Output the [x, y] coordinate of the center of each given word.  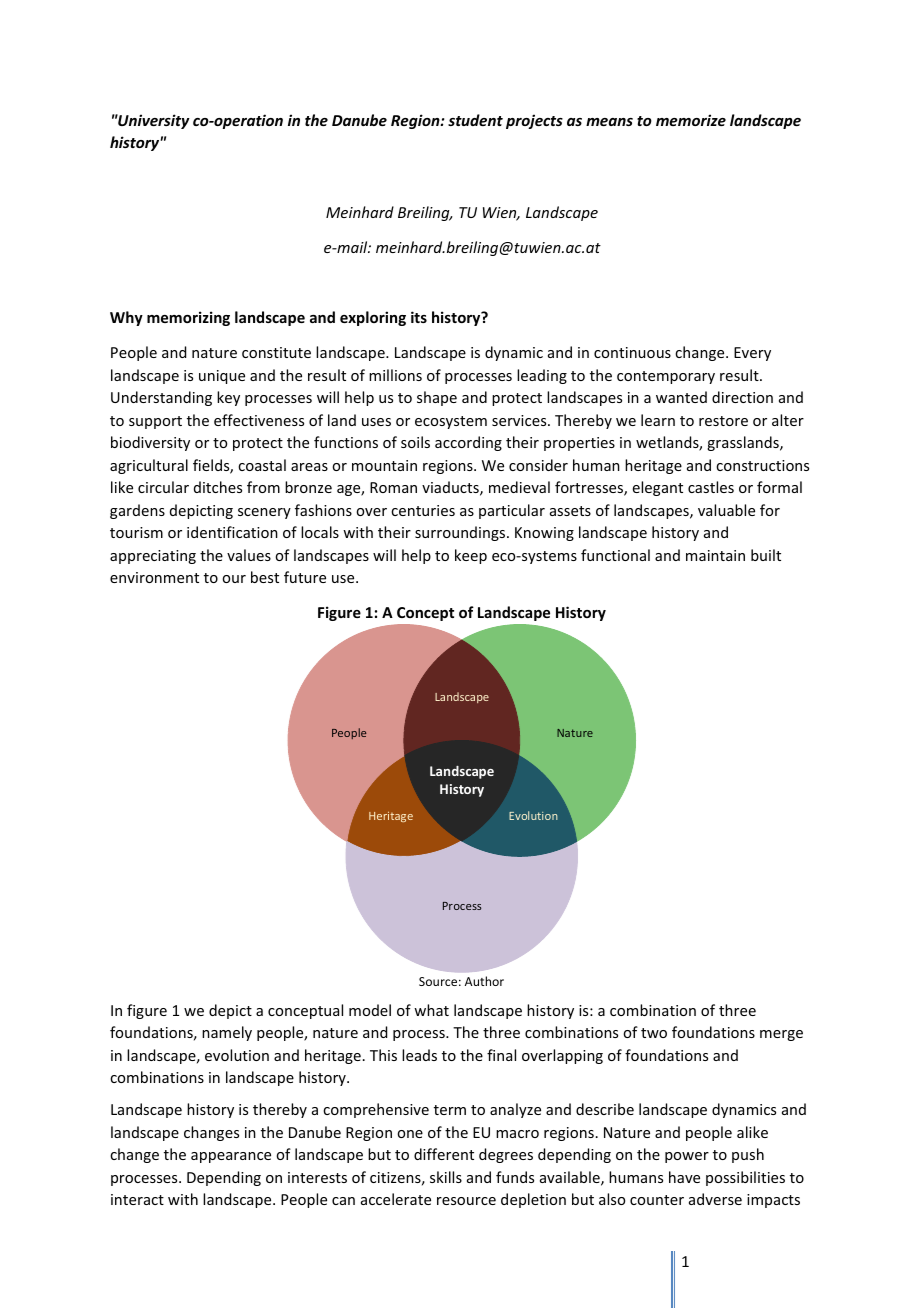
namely [227, 1033]
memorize [691, 120]
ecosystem [451, 422]
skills [446, 1177]
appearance [231, 1157]
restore [723, 421]
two [654, 1033]
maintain [715, 555]
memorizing [188, 318]
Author [484, 981]
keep [471, 556]
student [475, 120]
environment [154, 577]
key [228, 398]
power [687, 1157]
